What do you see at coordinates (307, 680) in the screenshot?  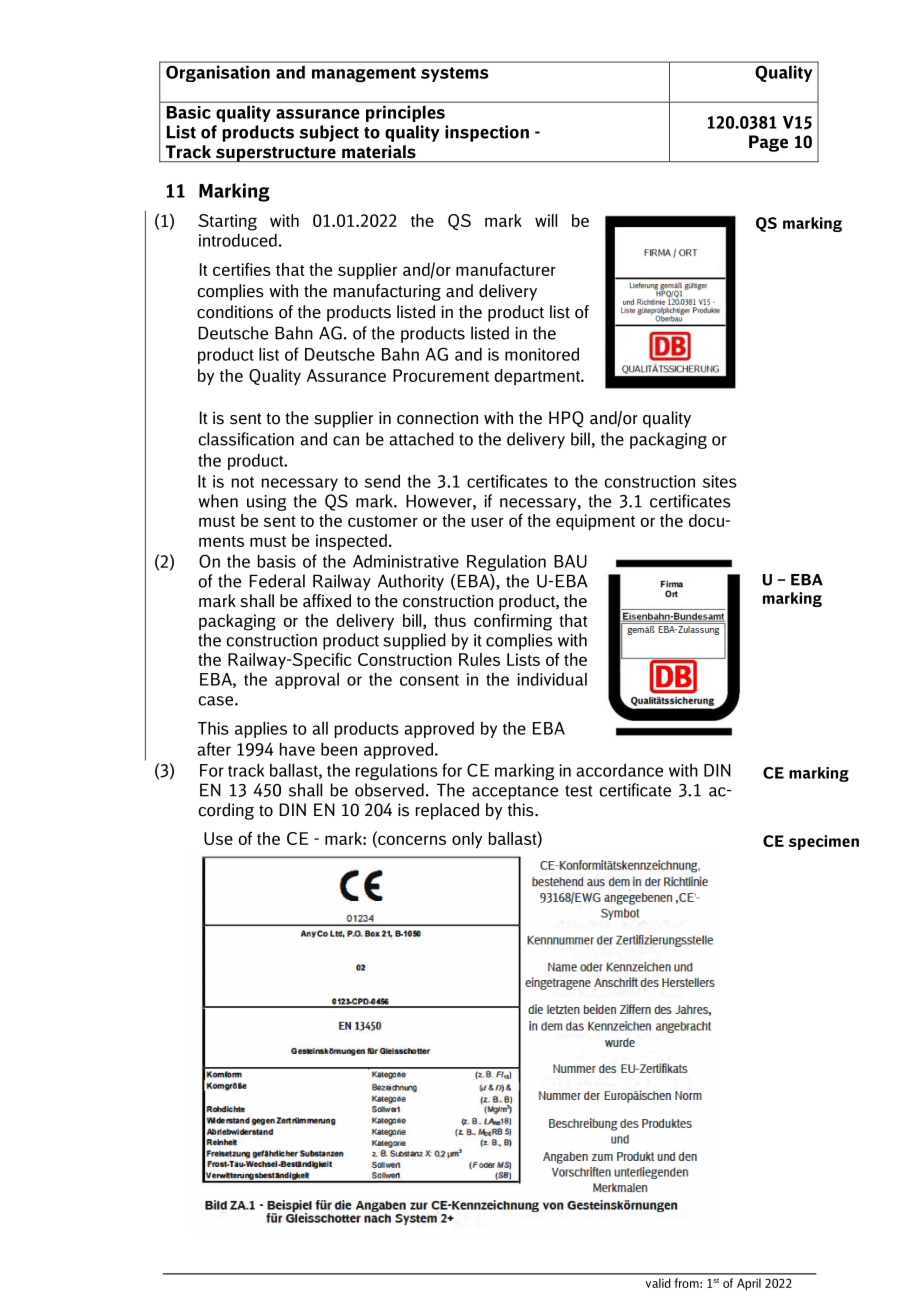 I see `approval` at bounding box center [307, 680].
